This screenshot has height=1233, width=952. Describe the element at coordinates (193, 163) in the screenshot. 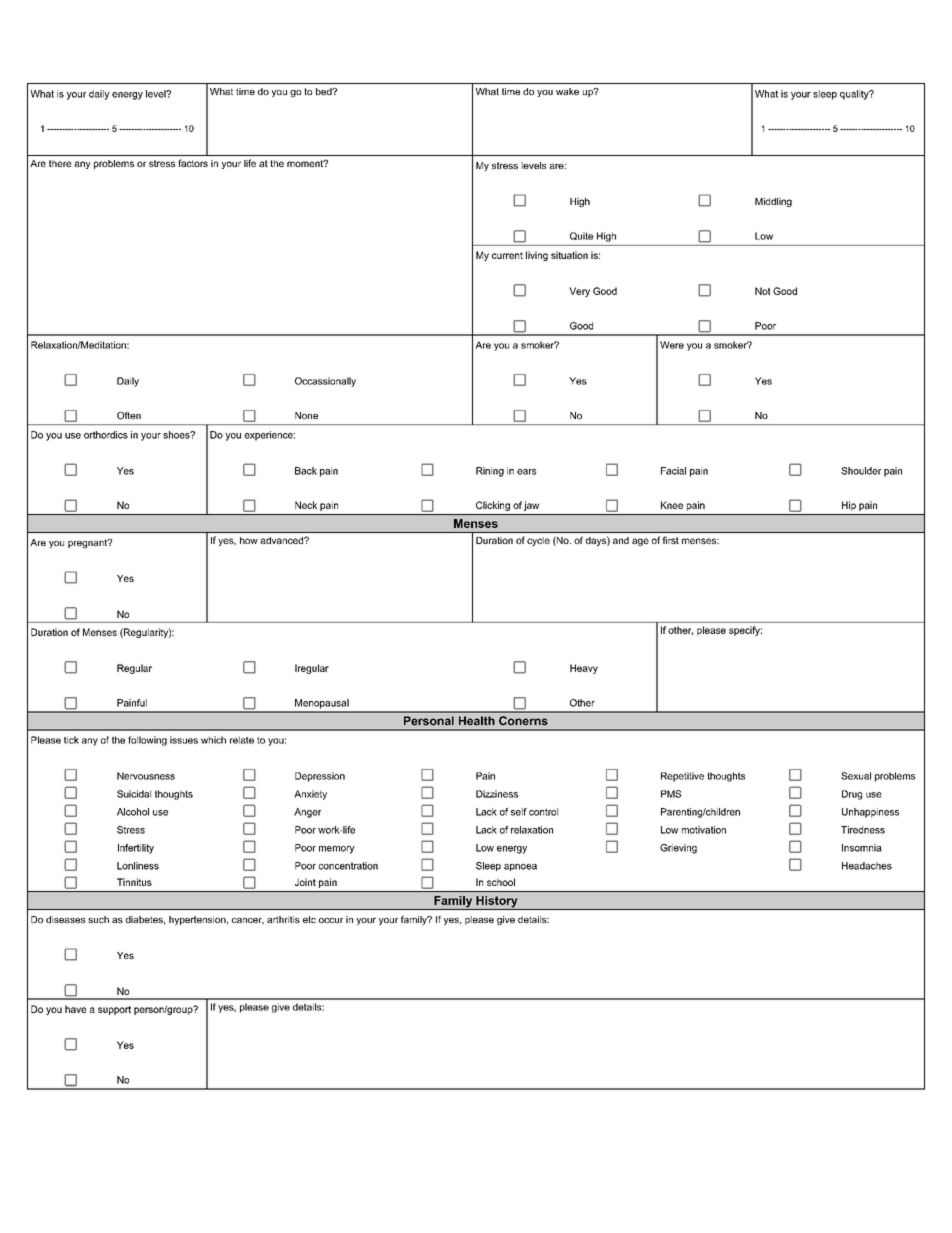

I see `factors` at that location.
